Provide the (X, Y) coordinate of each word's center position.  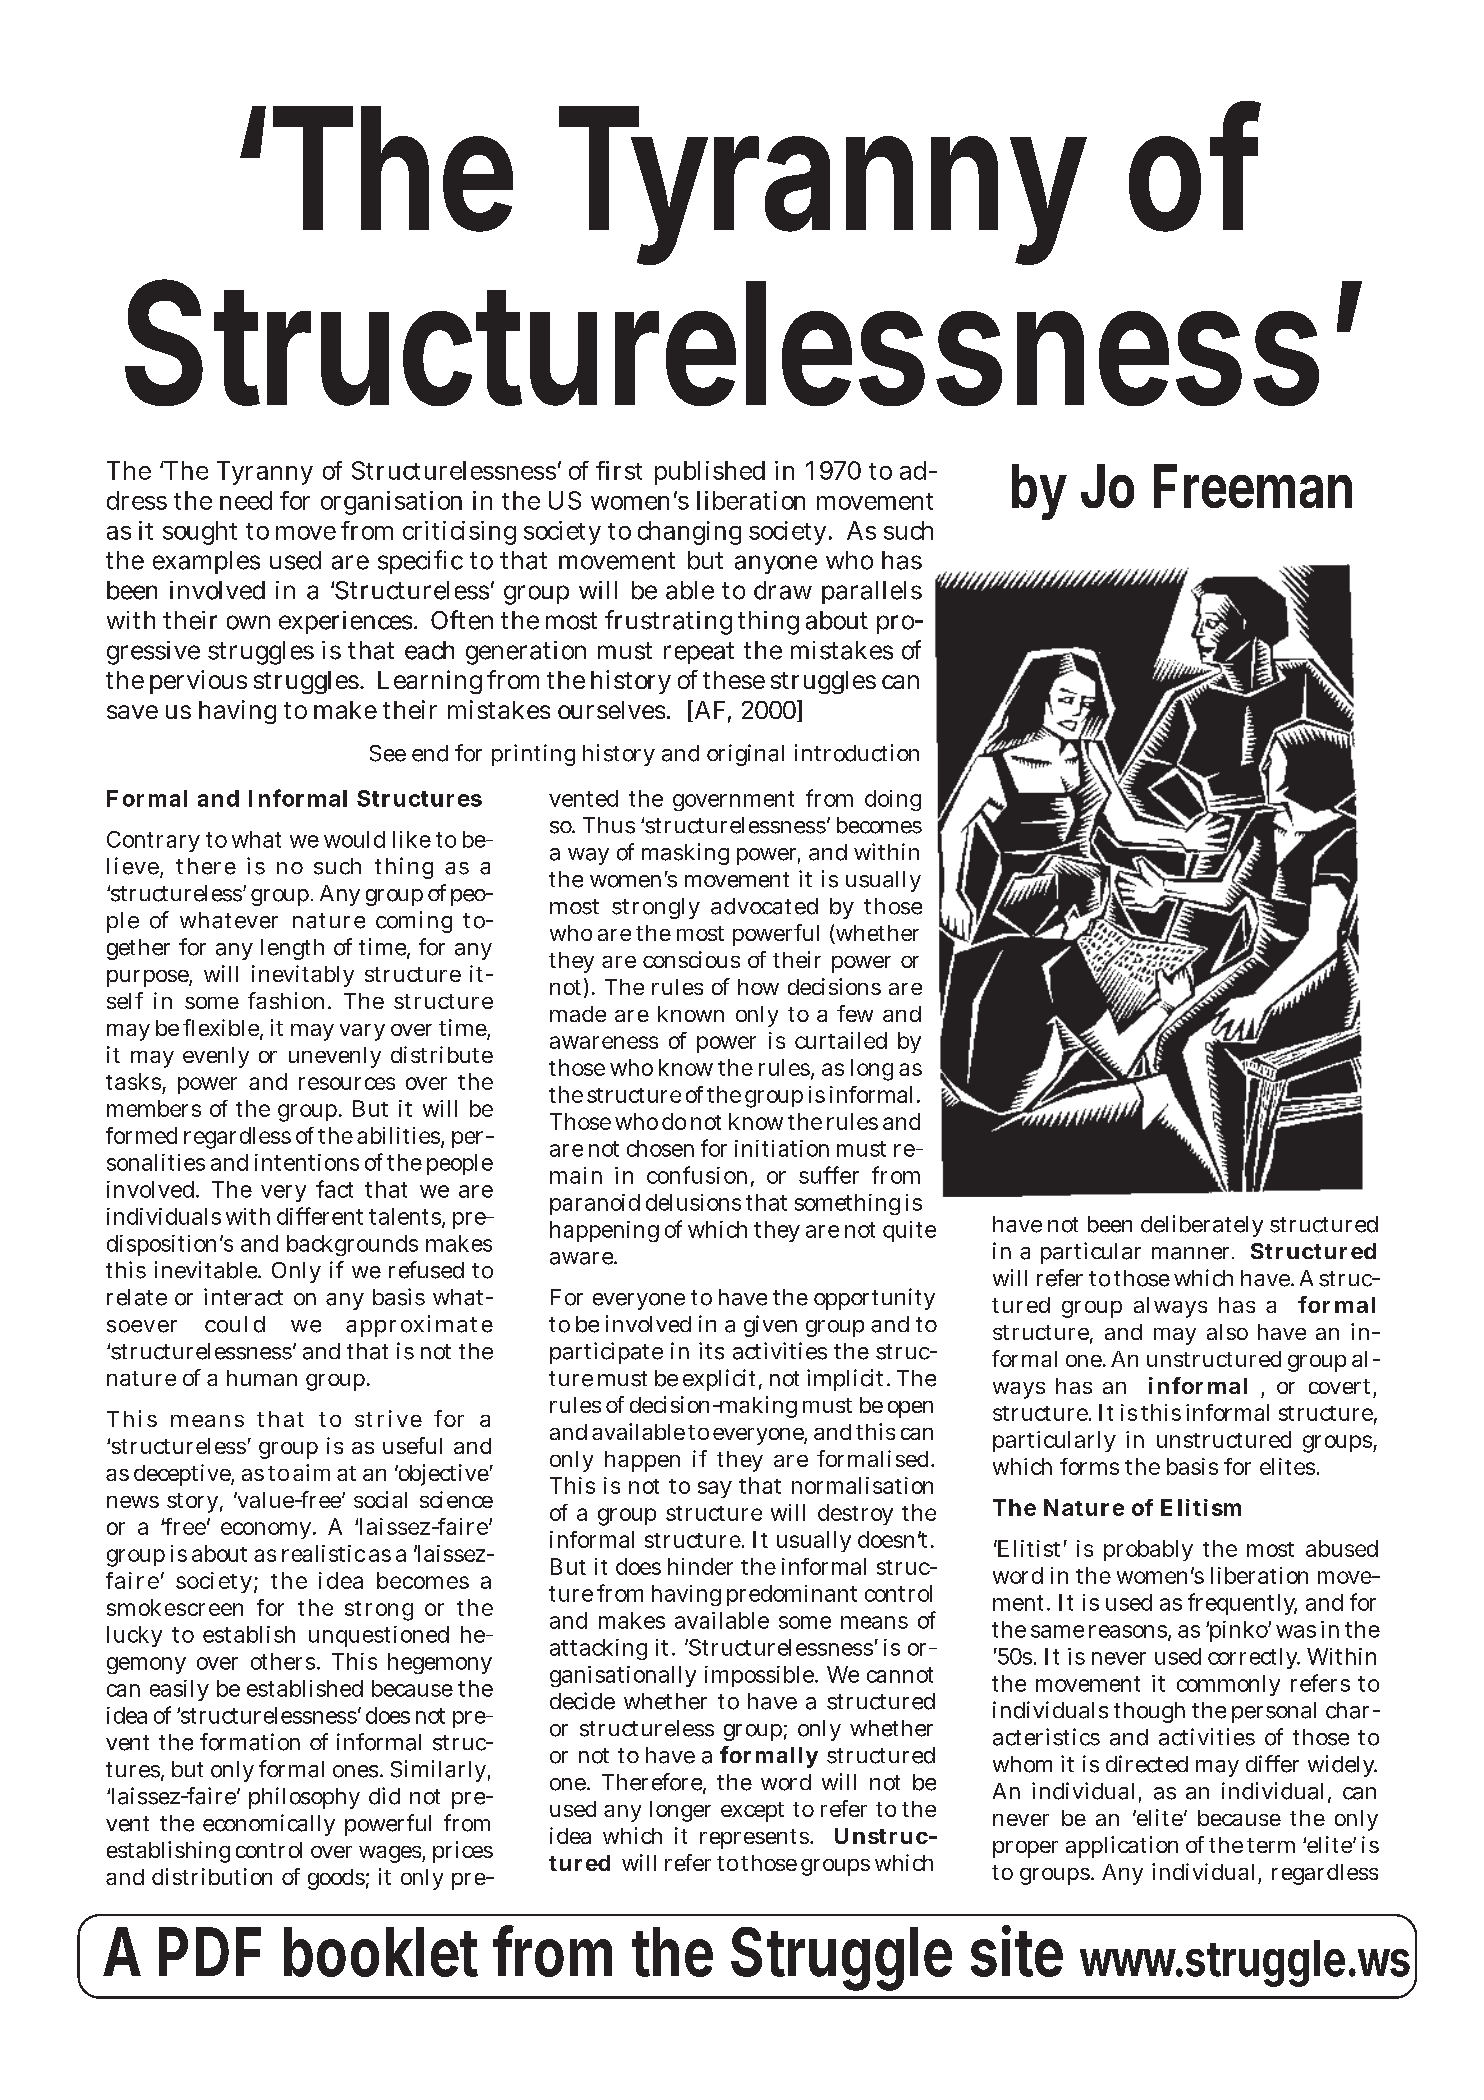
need (246, 500)
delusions (693, 1202)
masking (685, 854)
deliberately (1202, 1226)
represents (754, 1839)
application (1122, 1847)
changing (689, 533)
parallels (872, 592)
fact (334, 1189)
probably (1148, 1550)
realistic (323, 1553)
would (354, 839)
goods (336, 1879)
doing (893, 800)
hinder (700, 1566)
